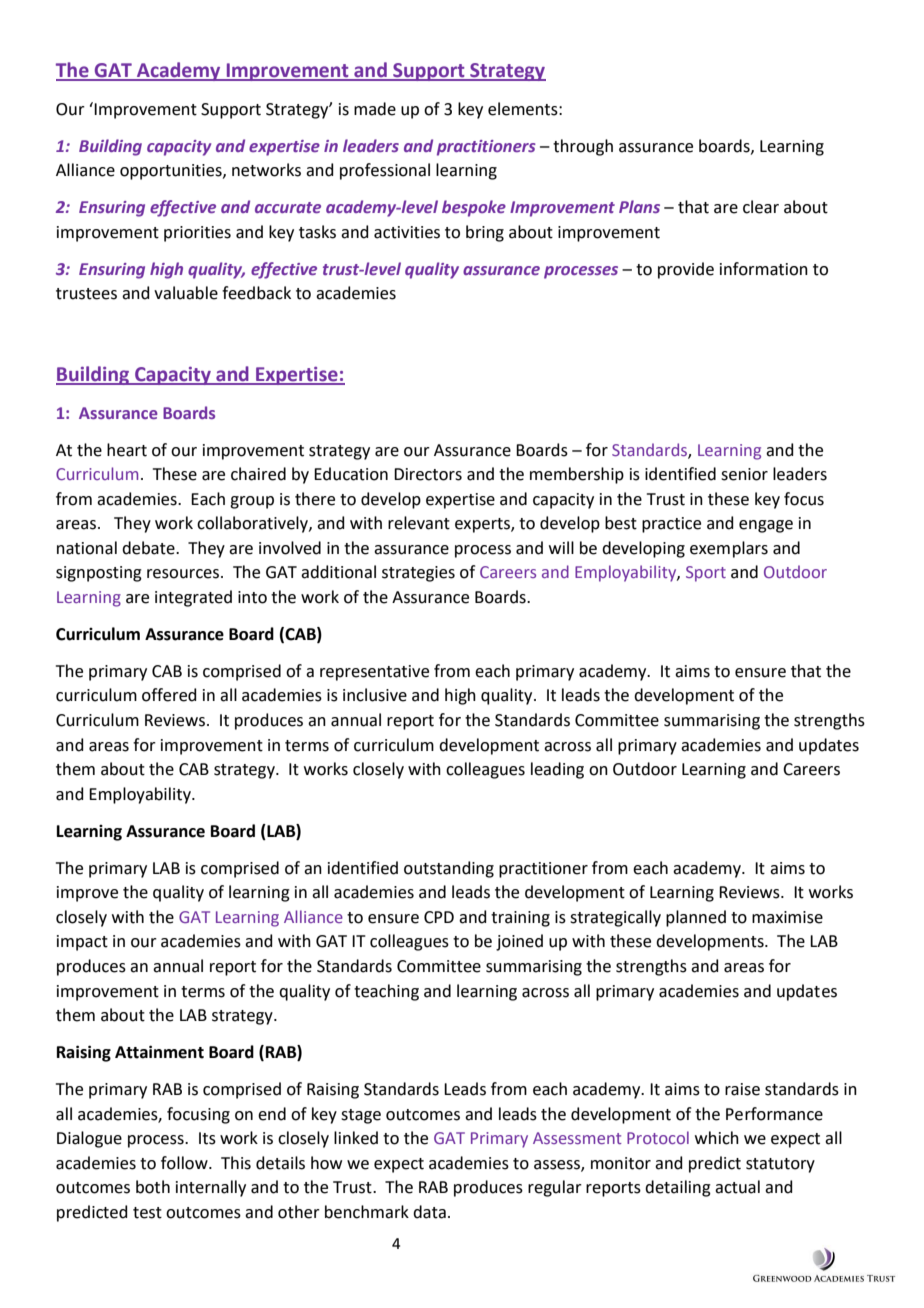  I want to click on representative, so click(374, 673).
